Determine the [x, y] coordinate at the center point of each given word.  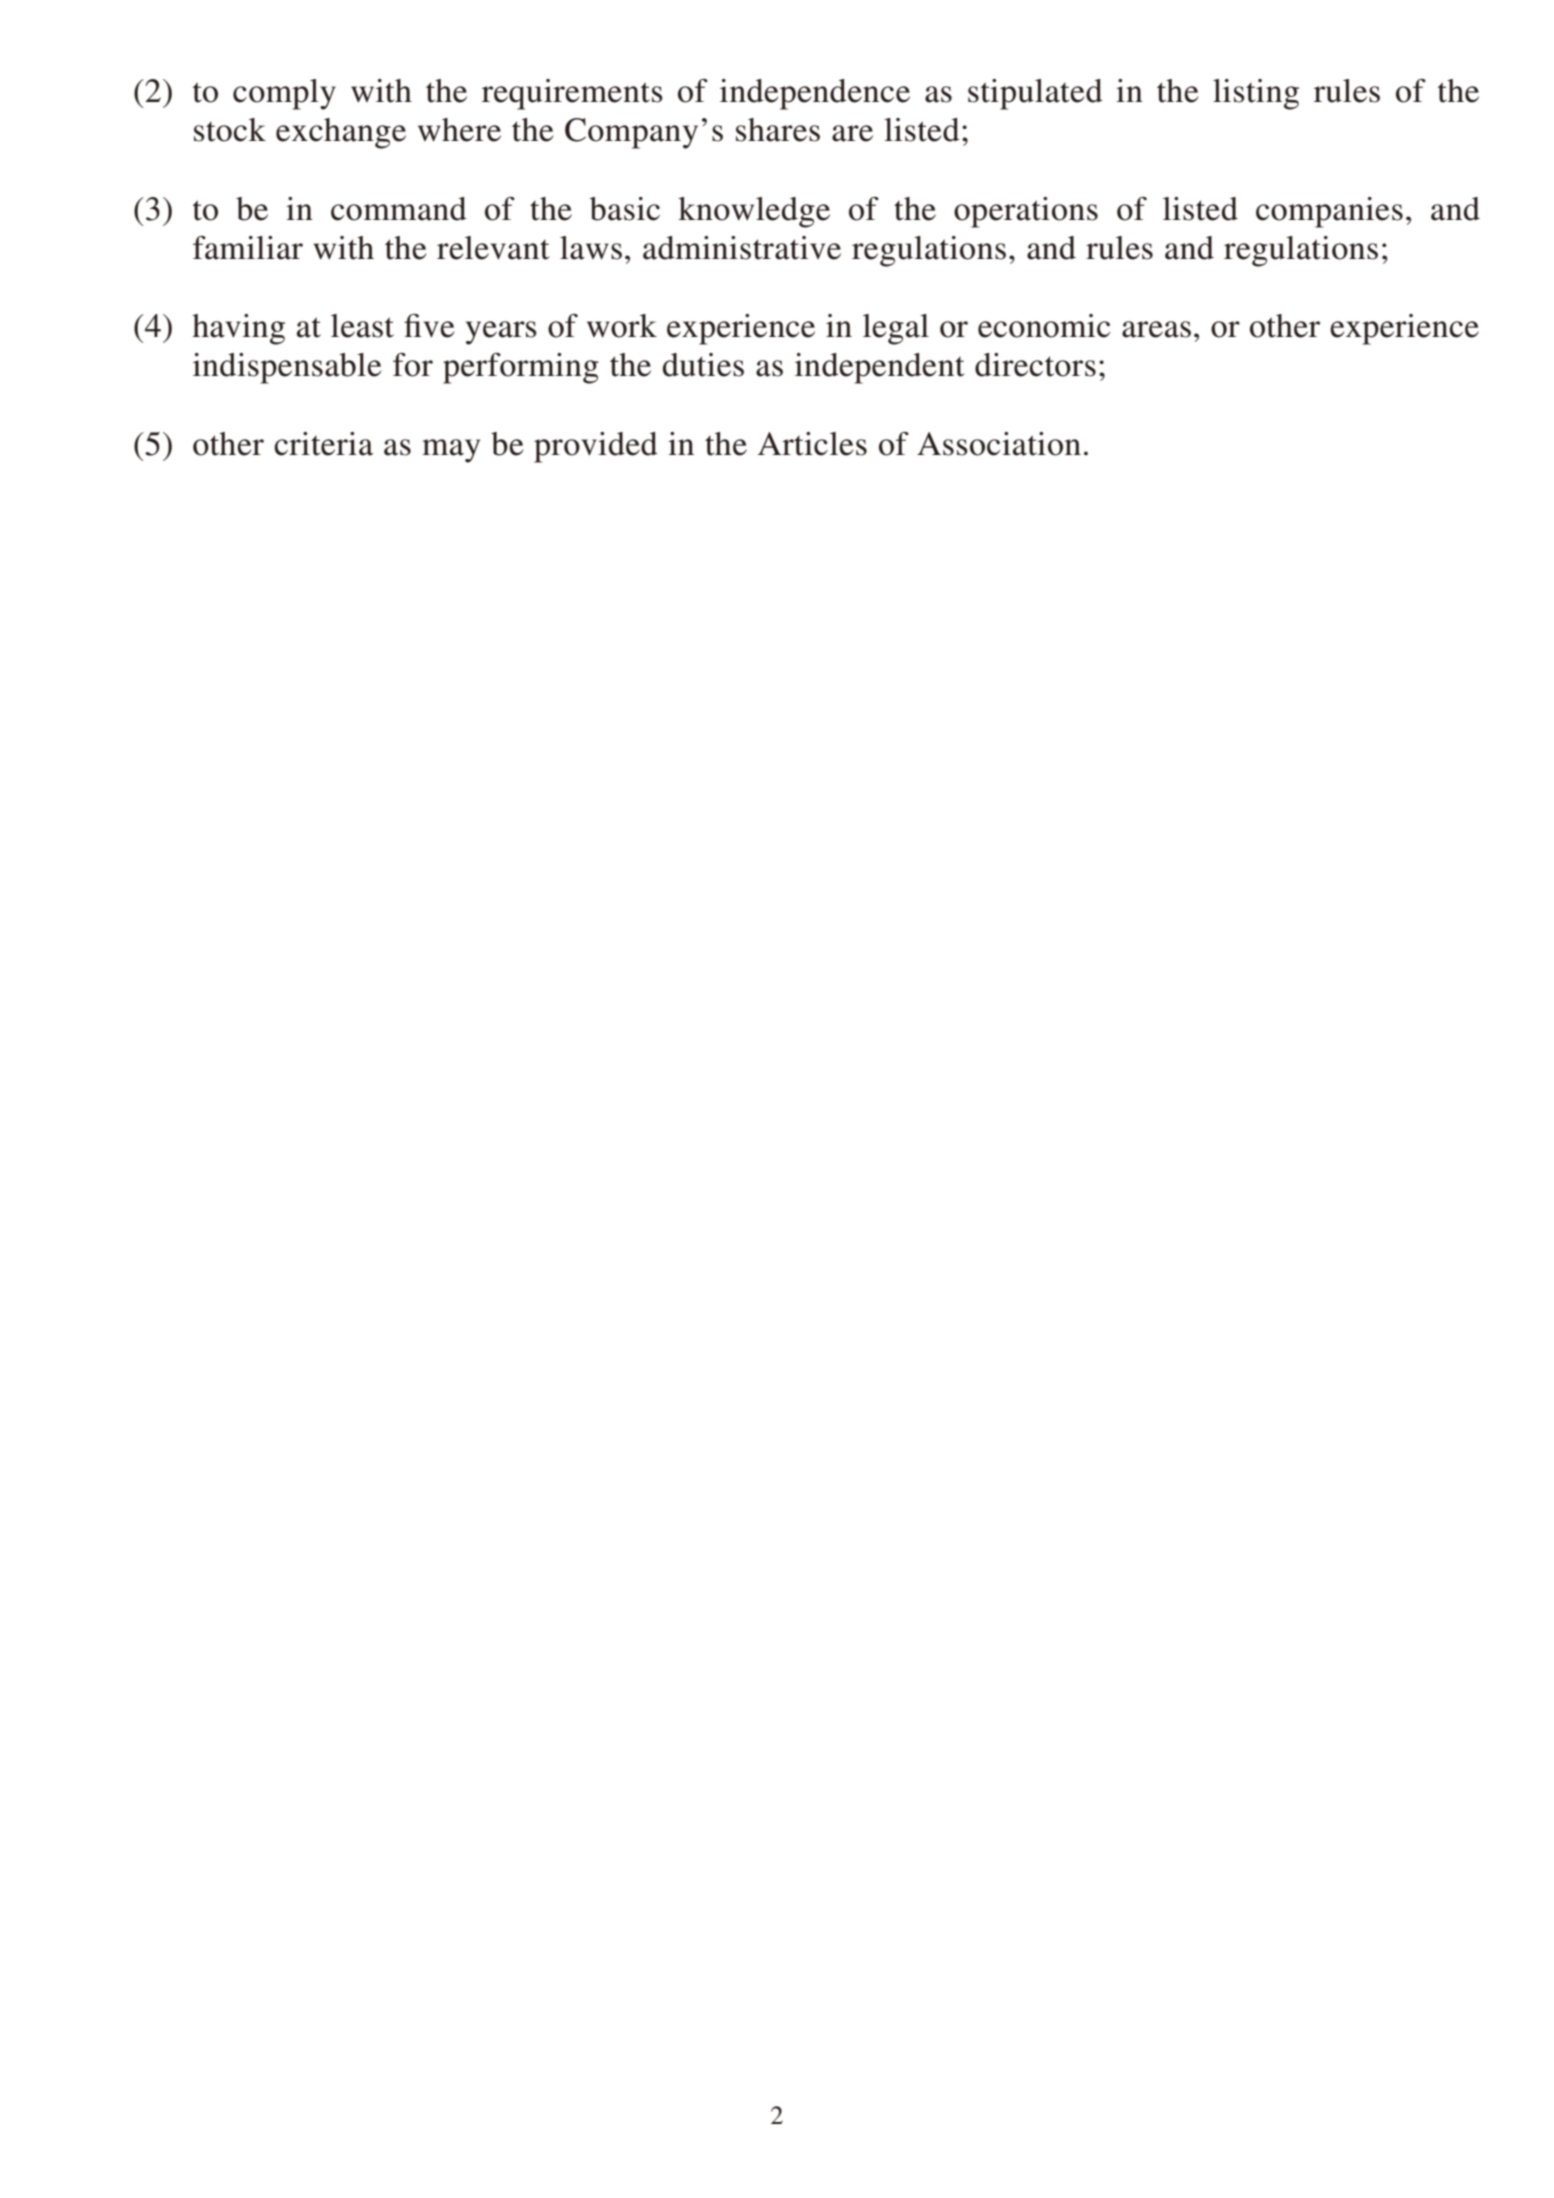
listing [1256, 94]
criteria [323, 444]
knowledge [754, 212]
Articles [812, 444]
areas [1156, 329]
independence [815, 94]
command [399, 209]
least [362, 326]
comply [284, 94]
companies [1329, 212]
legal [896, 329]
